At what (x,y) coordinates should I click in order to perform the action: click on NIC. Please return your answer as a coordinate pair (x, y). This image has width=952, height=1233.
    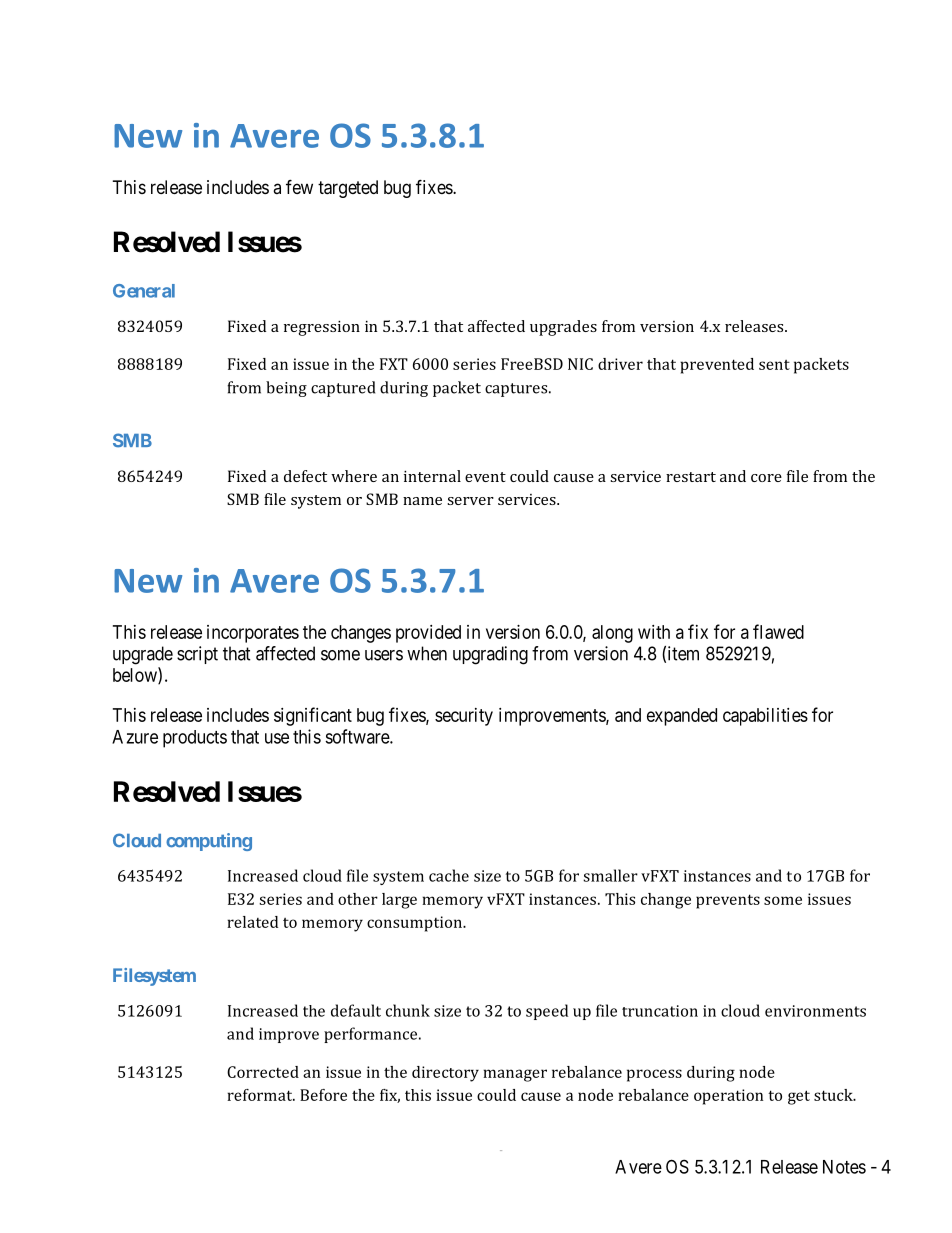
    Looking at the image, I should click on (580, 364).
